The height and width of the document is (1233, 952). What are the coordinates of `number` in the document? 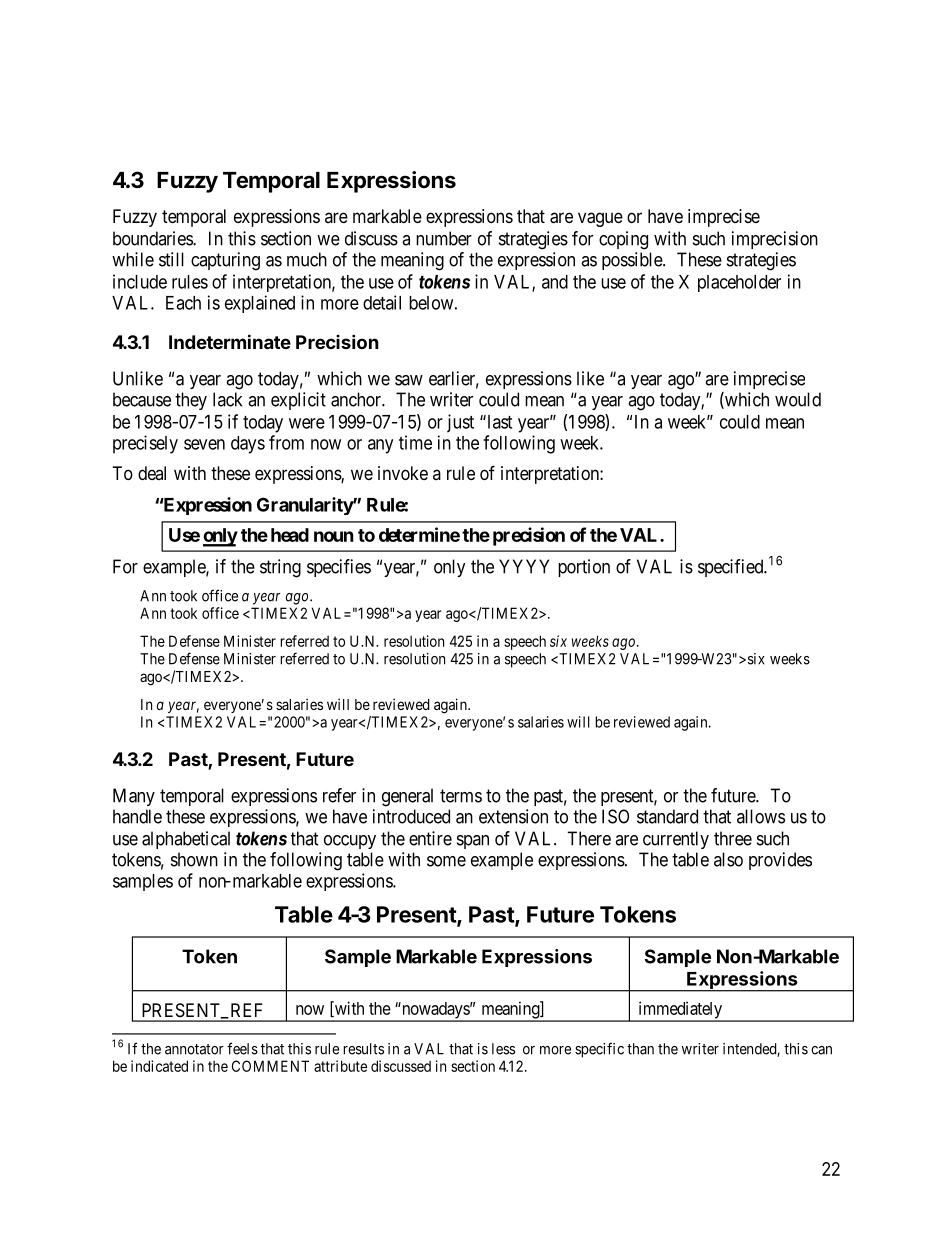 It's located at (444, 238).
